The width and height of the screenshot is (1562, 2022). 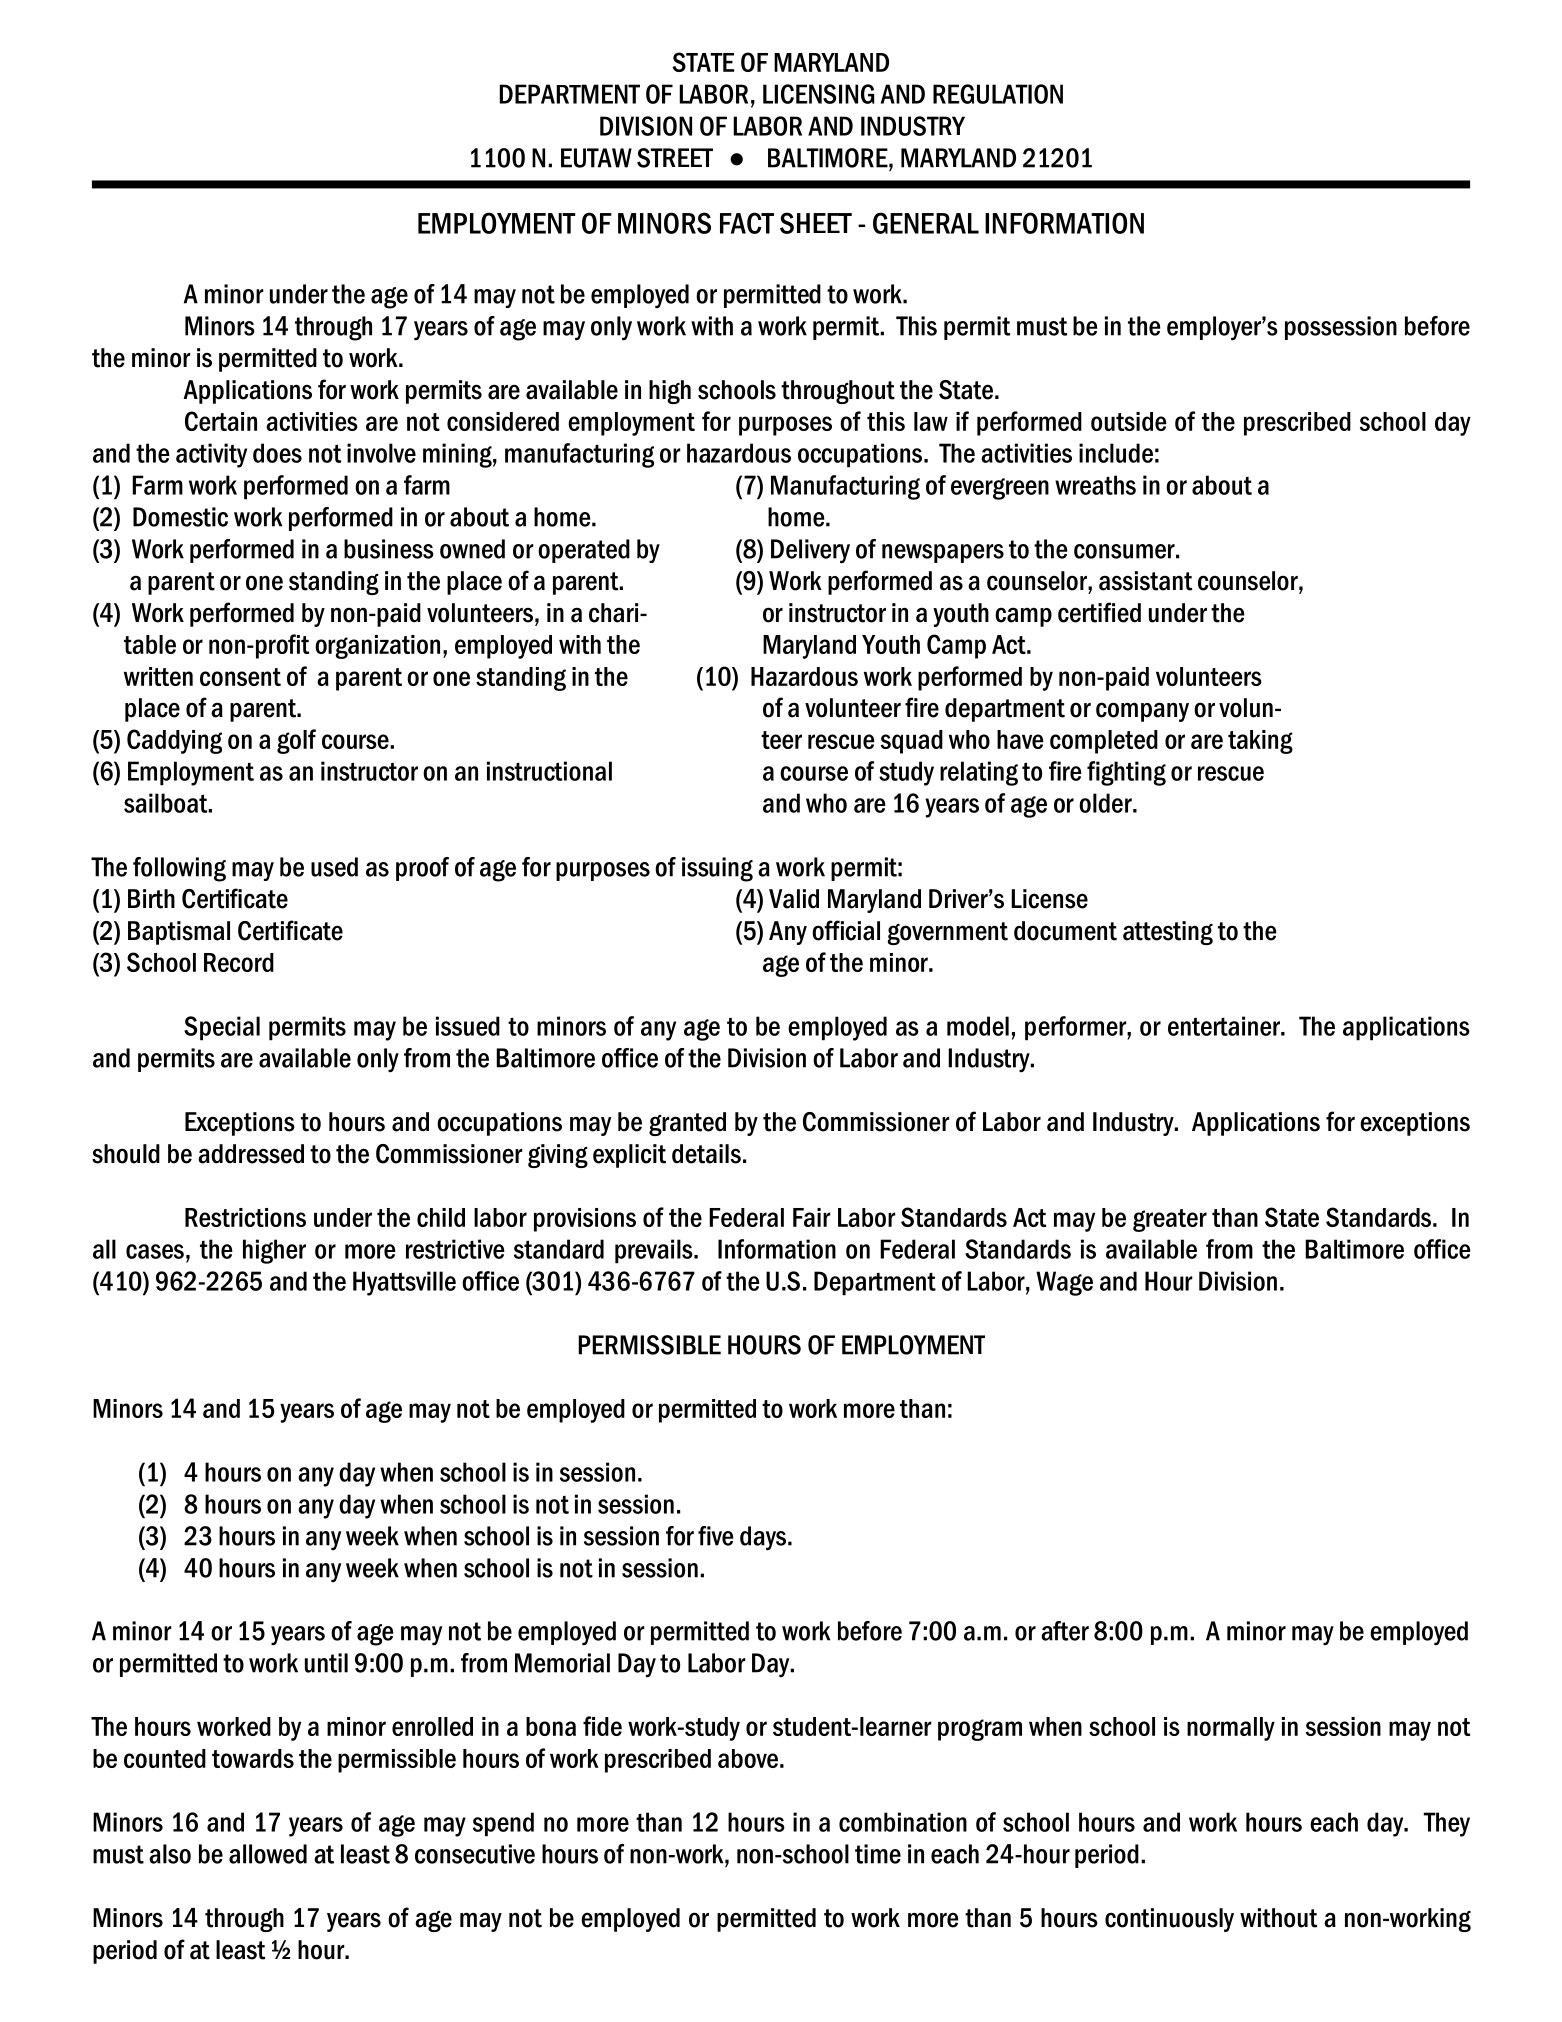 What do you see at coordinates (878, 1854) in the screenshot?
I see `time` at bounding box center [878, 1854].
